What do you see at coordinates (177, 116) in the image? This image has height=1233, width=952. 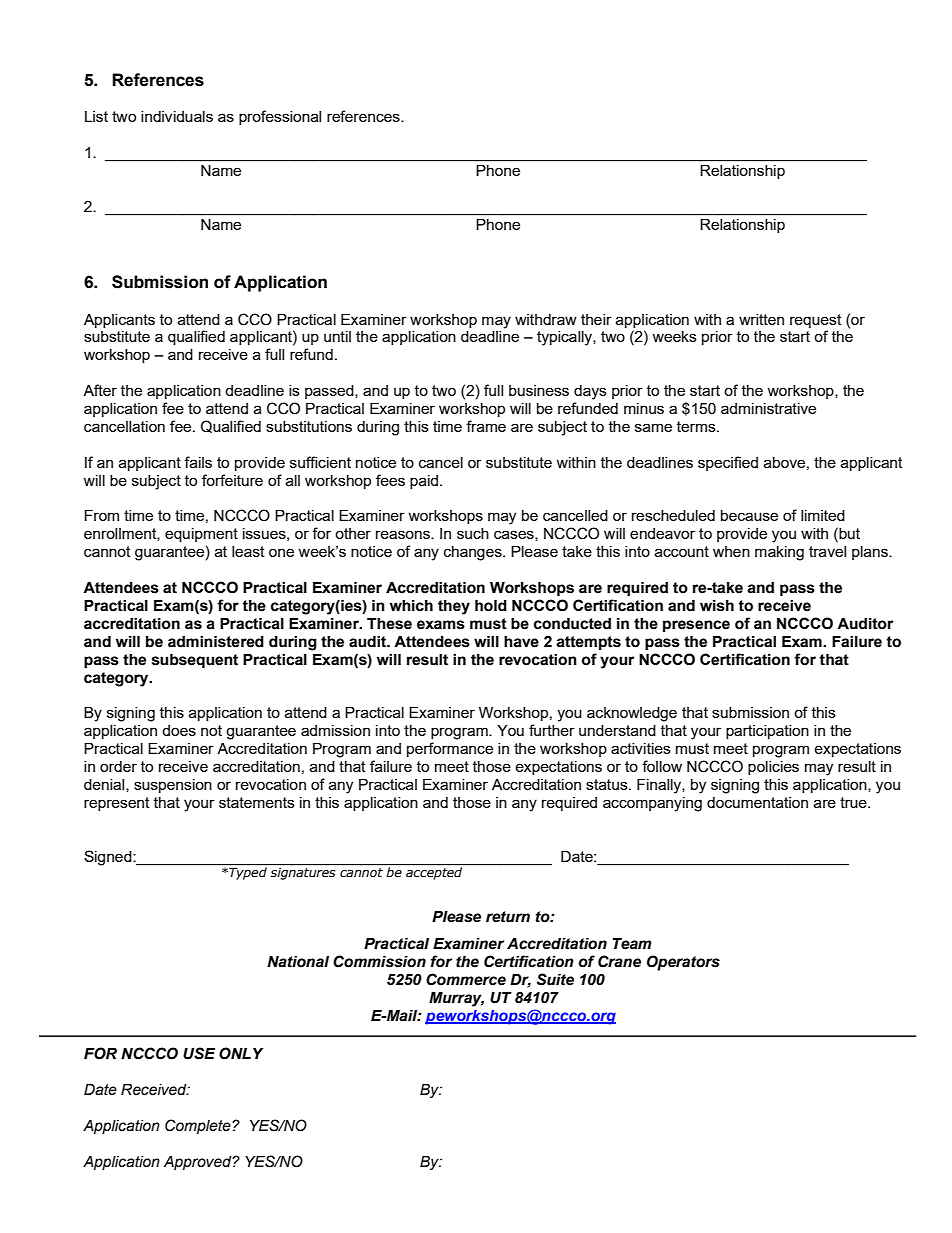 I see `individuals` at bounding box center [177, 116].
